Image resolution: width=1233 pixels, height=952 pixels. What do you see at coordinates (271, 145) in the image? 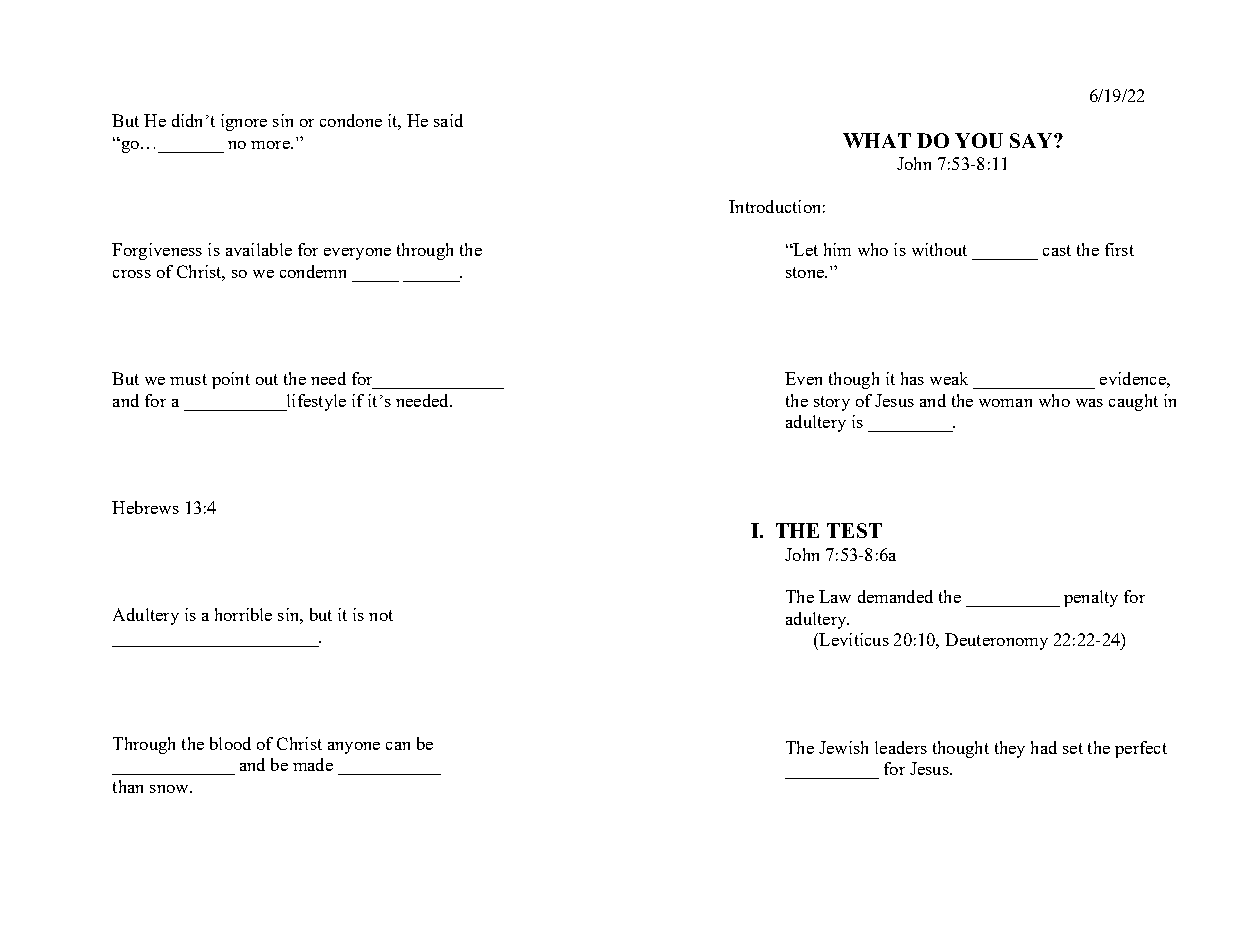
I see `more` at bounding box center [271, 145].
